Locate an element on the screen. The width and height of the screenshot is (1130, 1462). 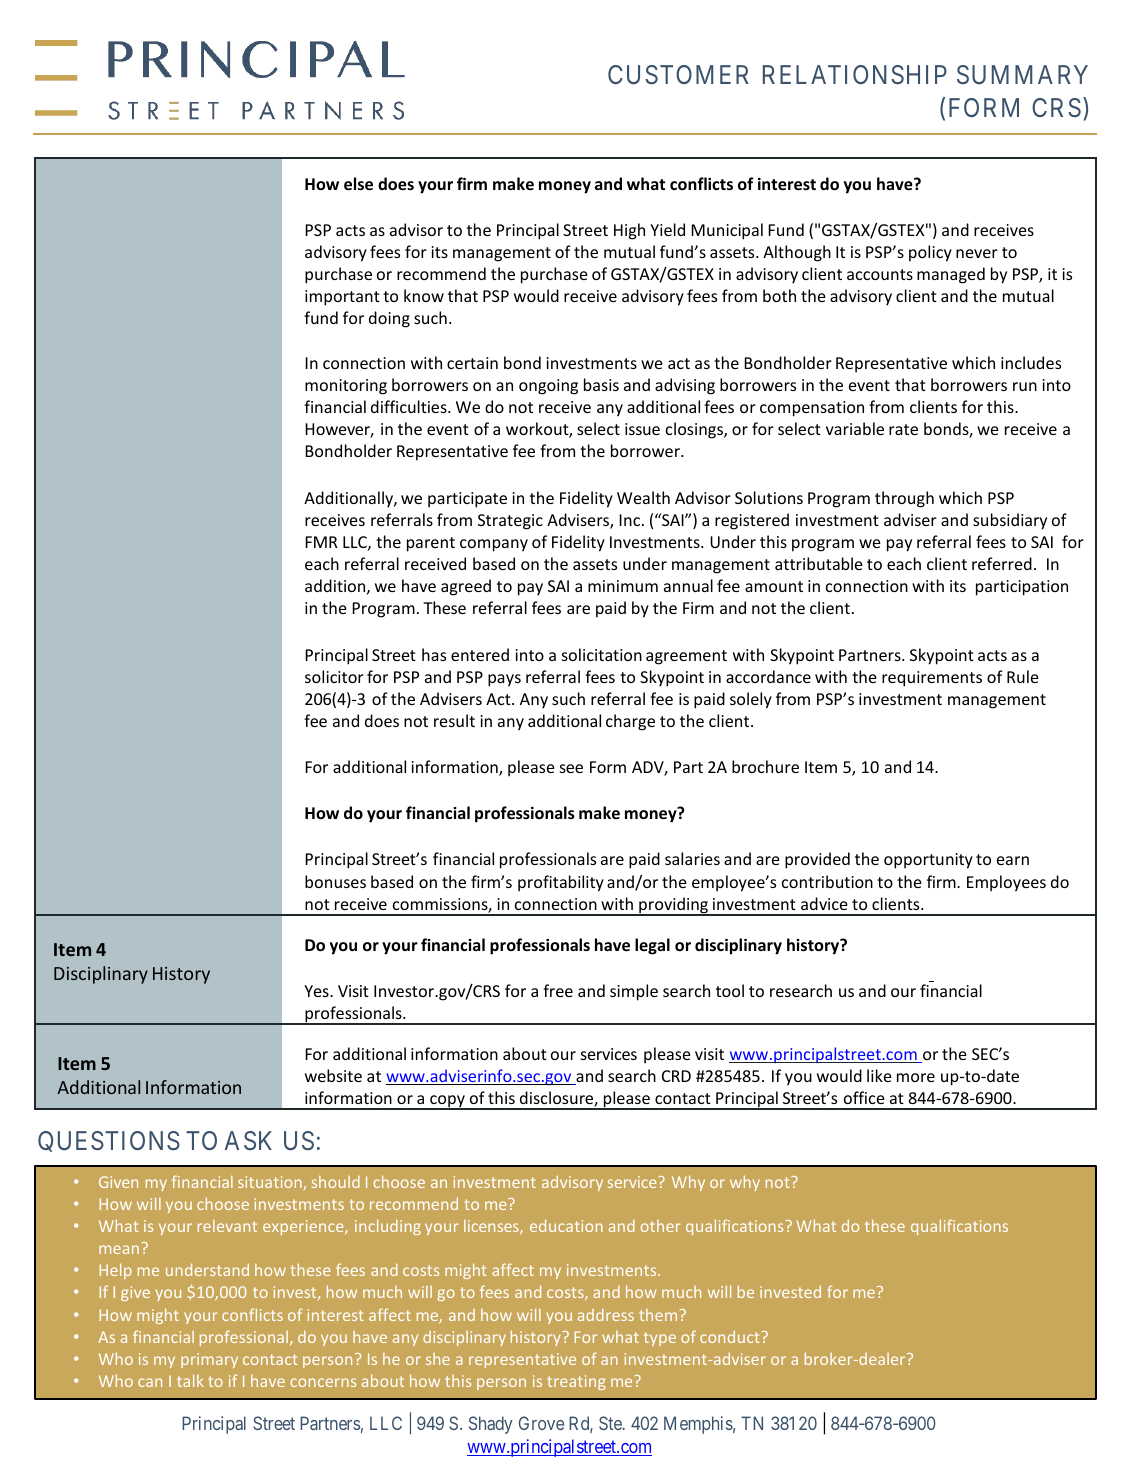
company is located at coordinates (494, 545).
